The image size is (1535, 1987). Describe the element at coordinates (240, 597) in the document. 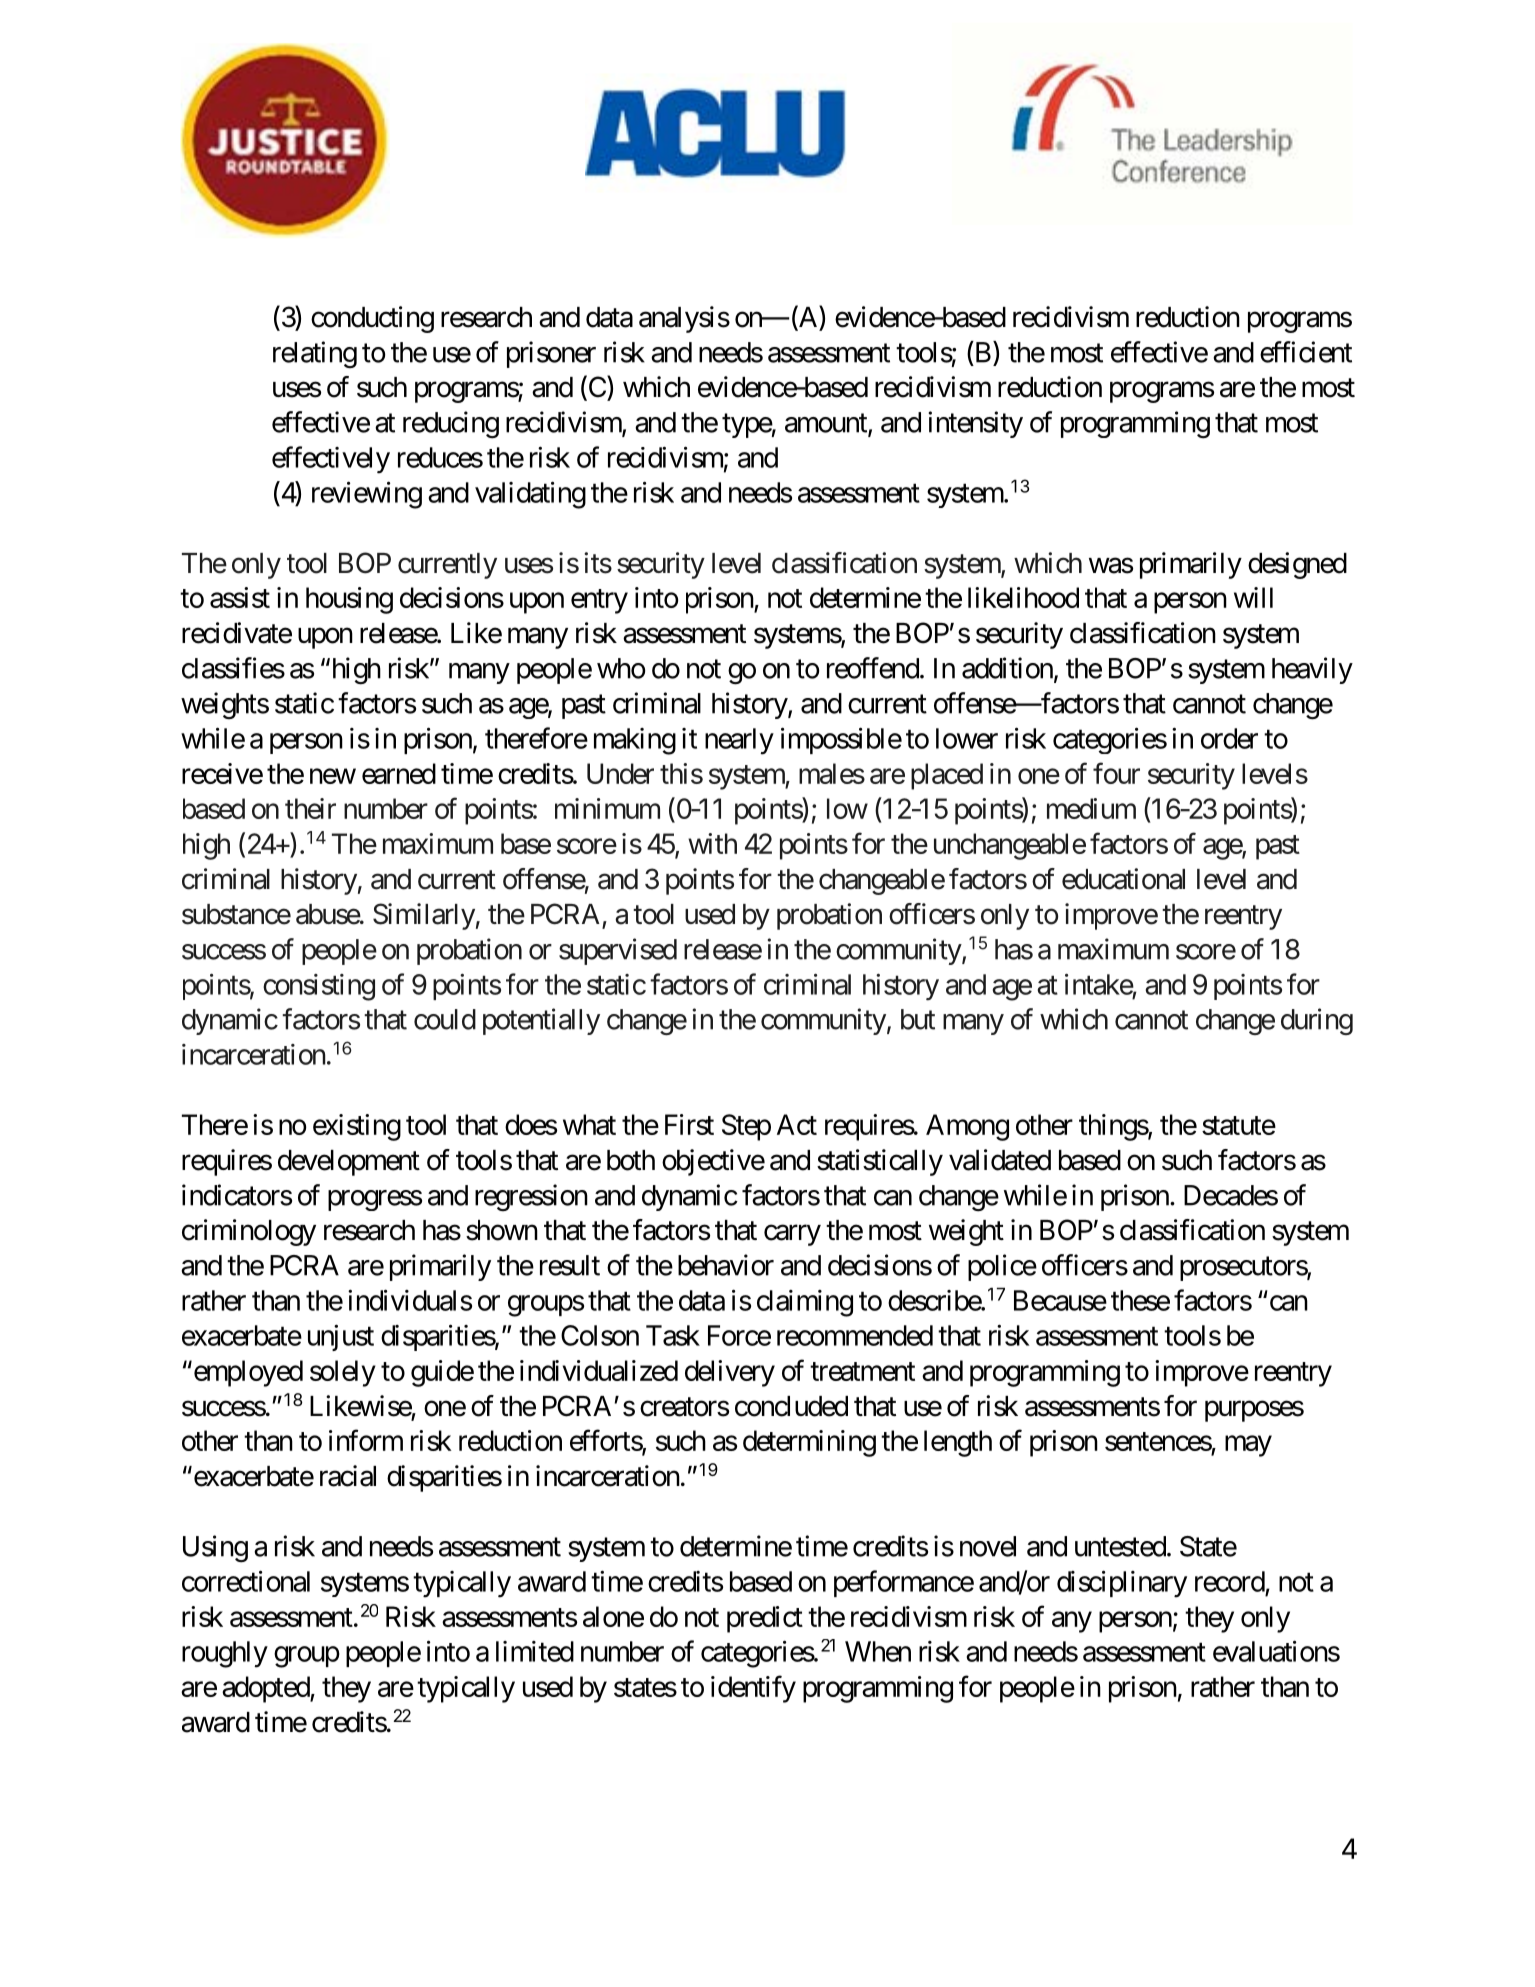

I see `assist` at that location.
